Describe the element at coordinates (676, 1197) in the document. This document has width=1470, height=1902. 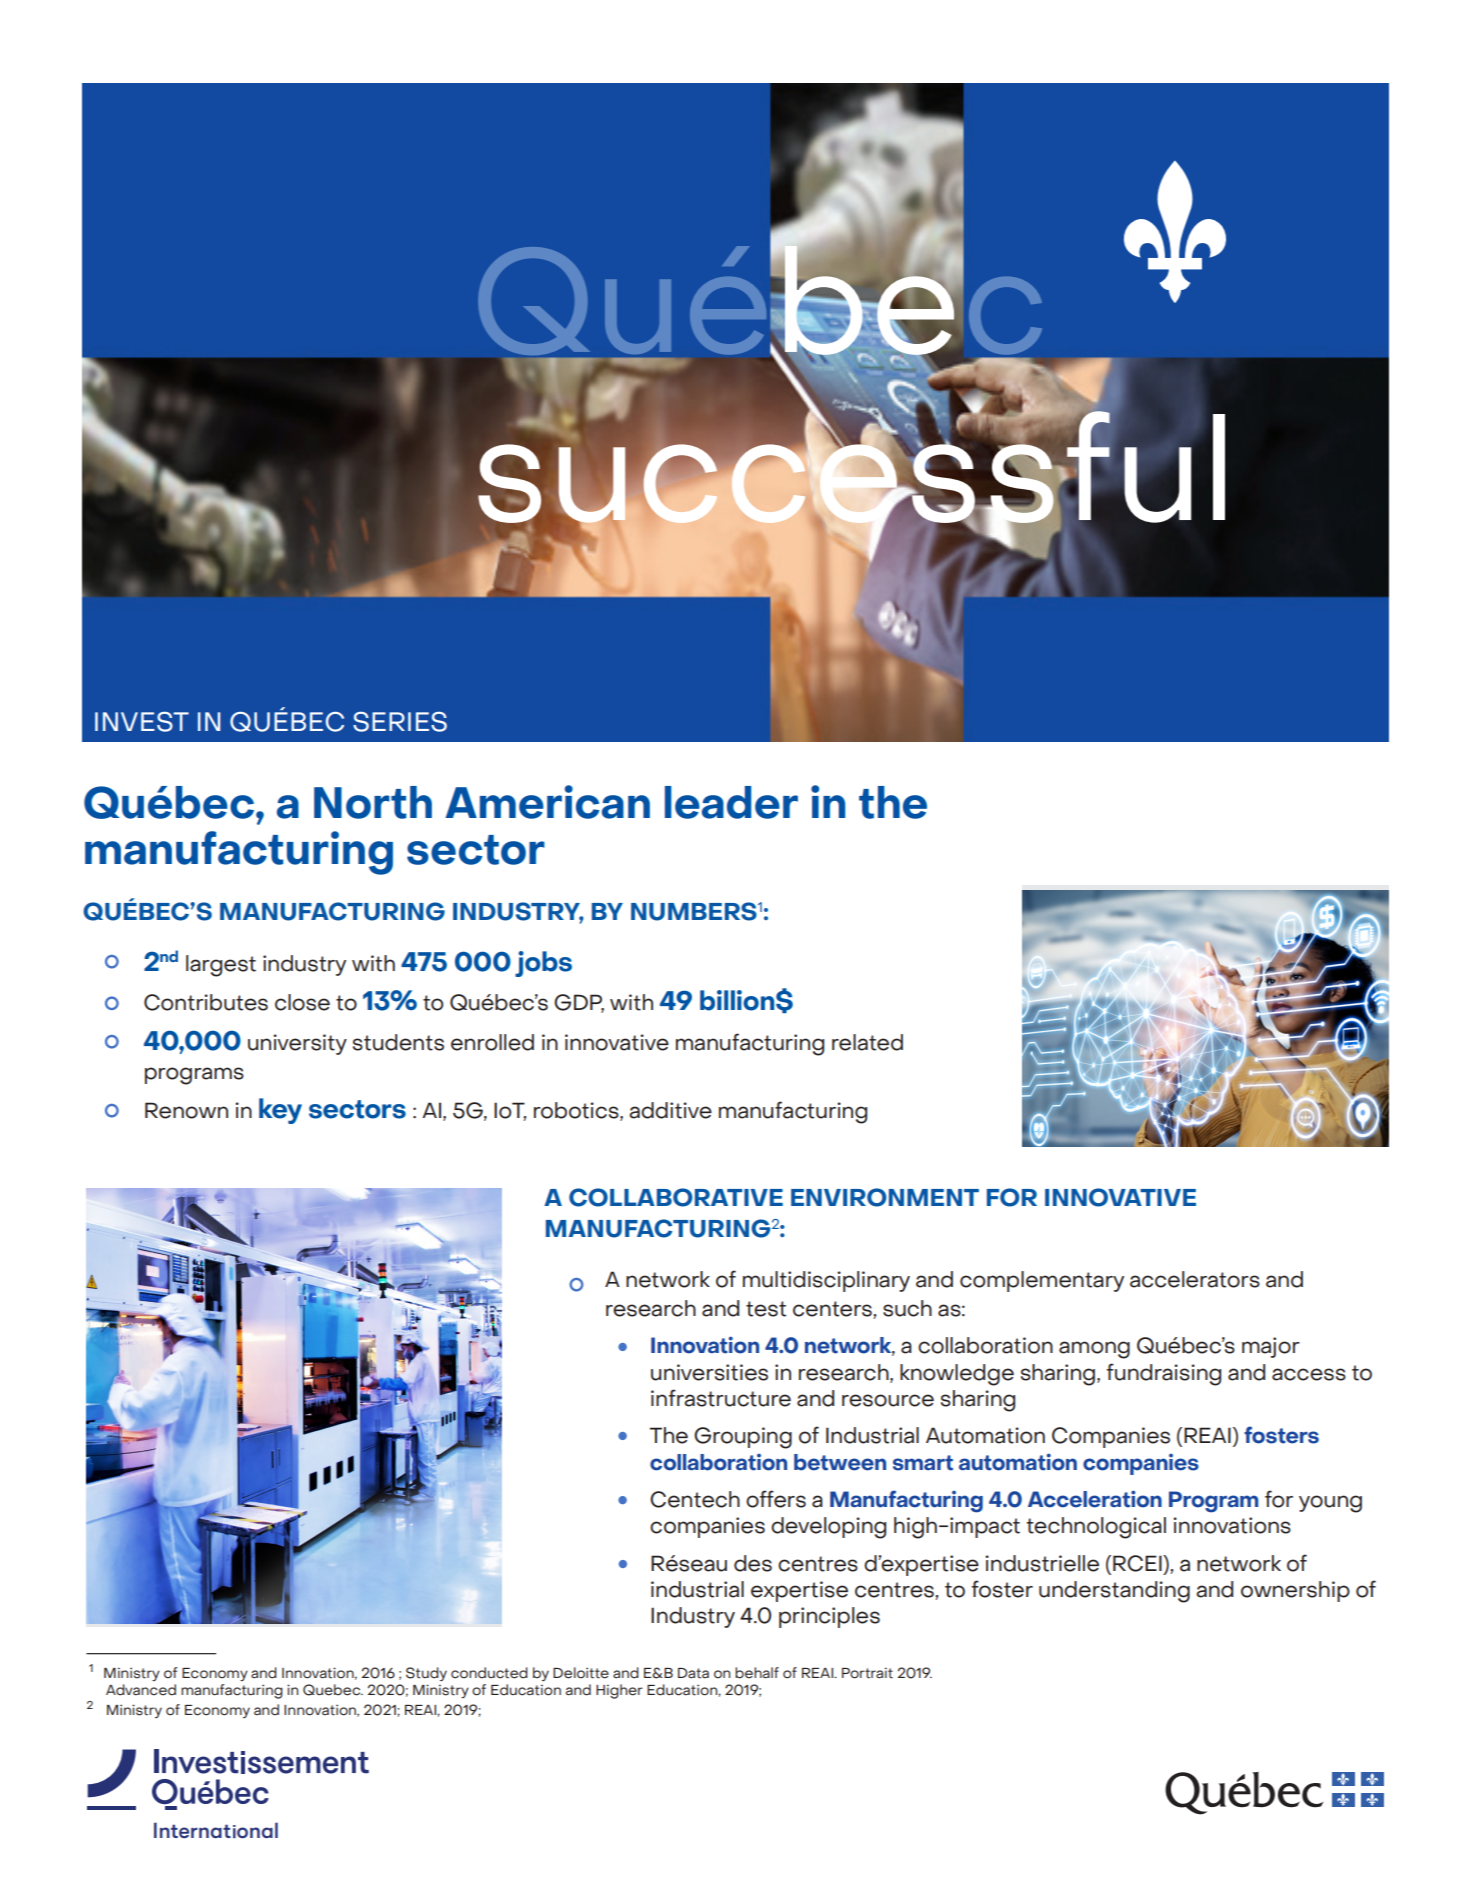
I see `COLLABORATIVE` at that location.
